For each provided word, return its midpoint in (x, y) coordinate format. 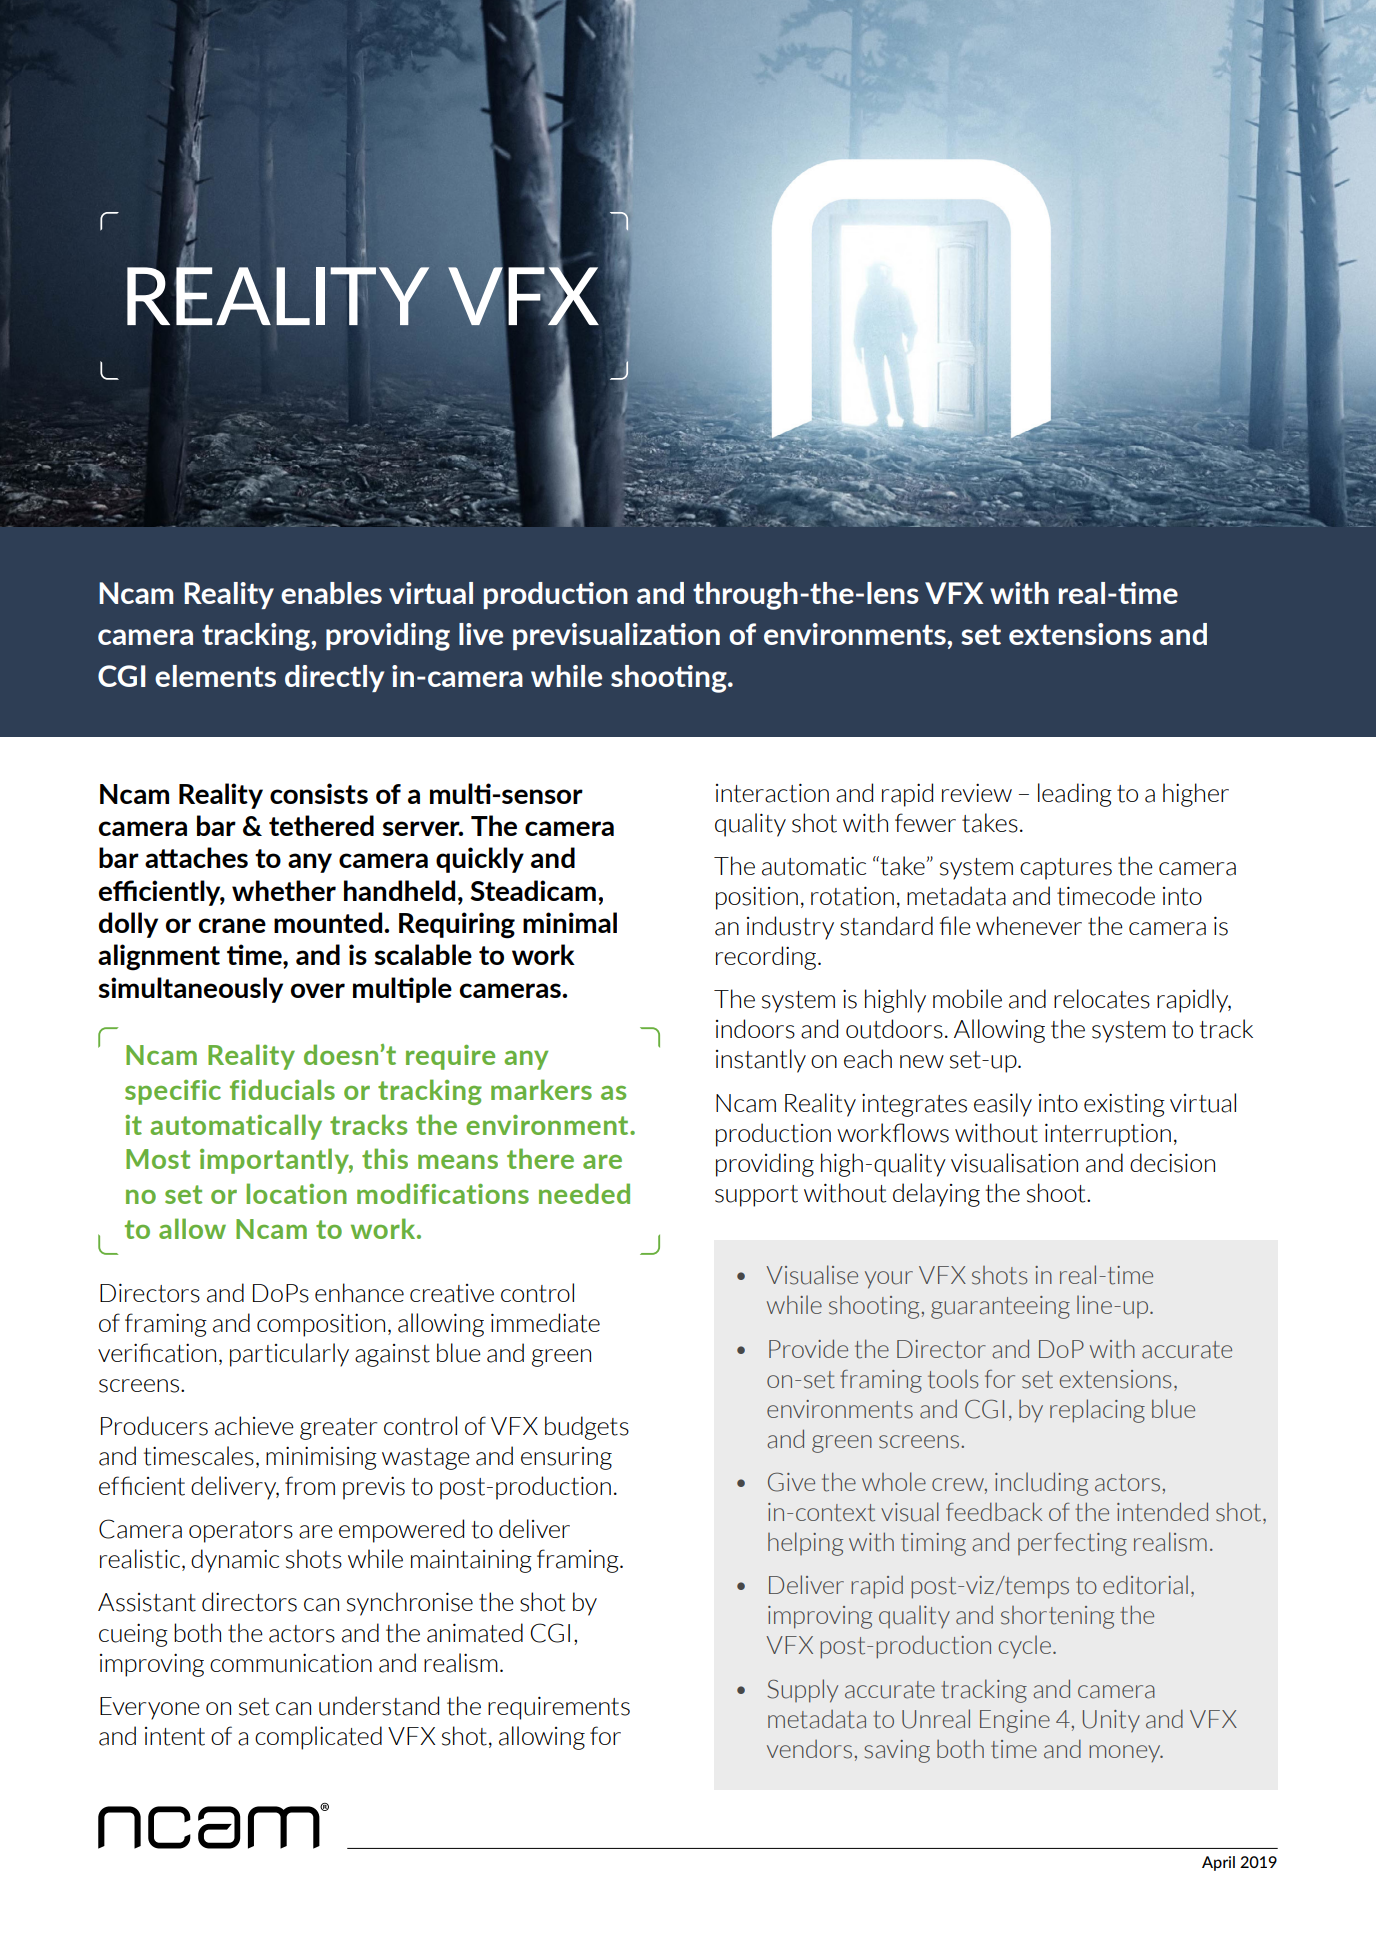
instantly (761, 1061)
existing (1124, 1105)
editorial (1145, 1585)
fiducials (282, 1089)
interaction (772, 793)
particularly (289, 1355)
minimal (570, 922)
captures (1066, 869)
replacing (1097, 1411)
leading (1075, 795)
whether (284, 890)
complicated (318, 1738)
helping (805, 1544)
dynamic (235, 1561)
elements (215, 676)
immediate (545, 1323)
